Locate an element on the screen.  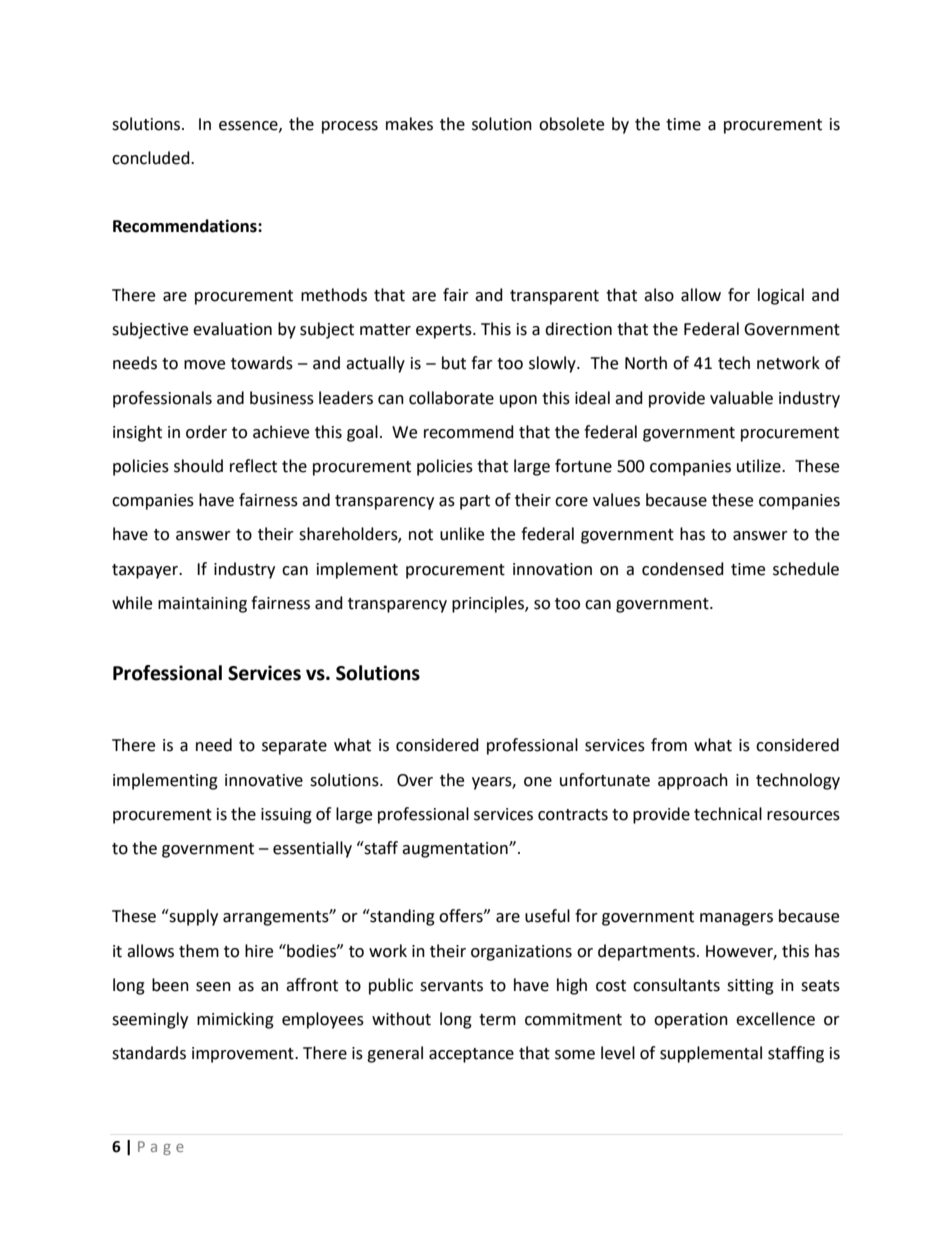
makes is located at coordinates (409, 124).
